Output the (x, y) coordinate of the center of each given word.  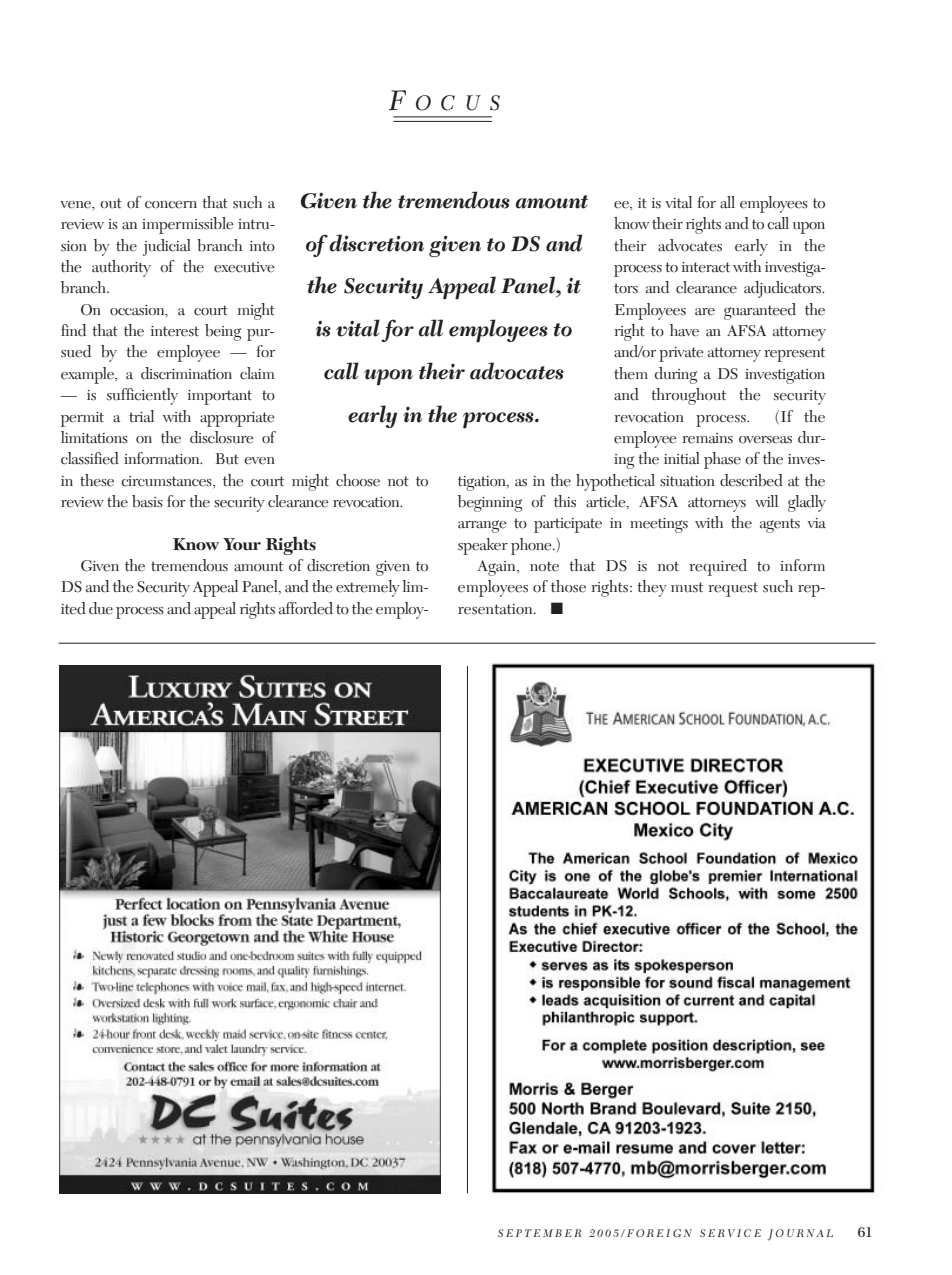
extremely (368, 588)
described (751, 480)
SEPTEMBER (539, 1233)
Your (242, 544)
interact (706, 267)
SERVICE (730, 1233)
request (733, 589)
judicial (167, 247)
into (262, 246)
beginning (490, 503)
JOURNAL (800, 1235)
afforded (306, 608)
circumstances (167, 481)
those (568, 586)
